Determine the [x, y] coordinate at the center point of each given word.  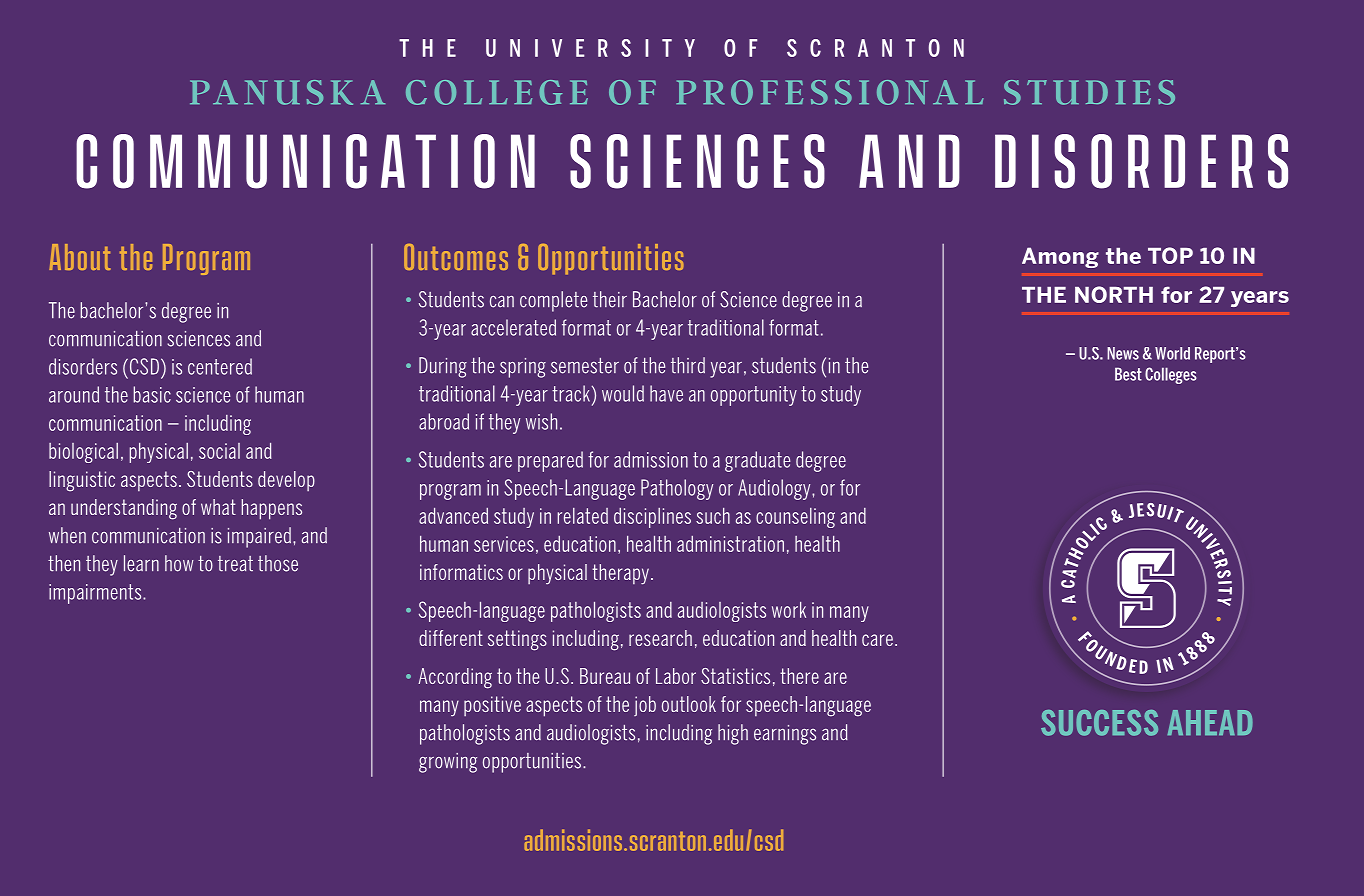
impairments [96, 594]
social [219, 451]
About [80, 257]
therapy [620, 574]
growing [448, 763]
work [789, 610]
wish [541, 421]
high [733, 734]
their [610, 299]
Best [1128, 374]
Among [1060, 257]
